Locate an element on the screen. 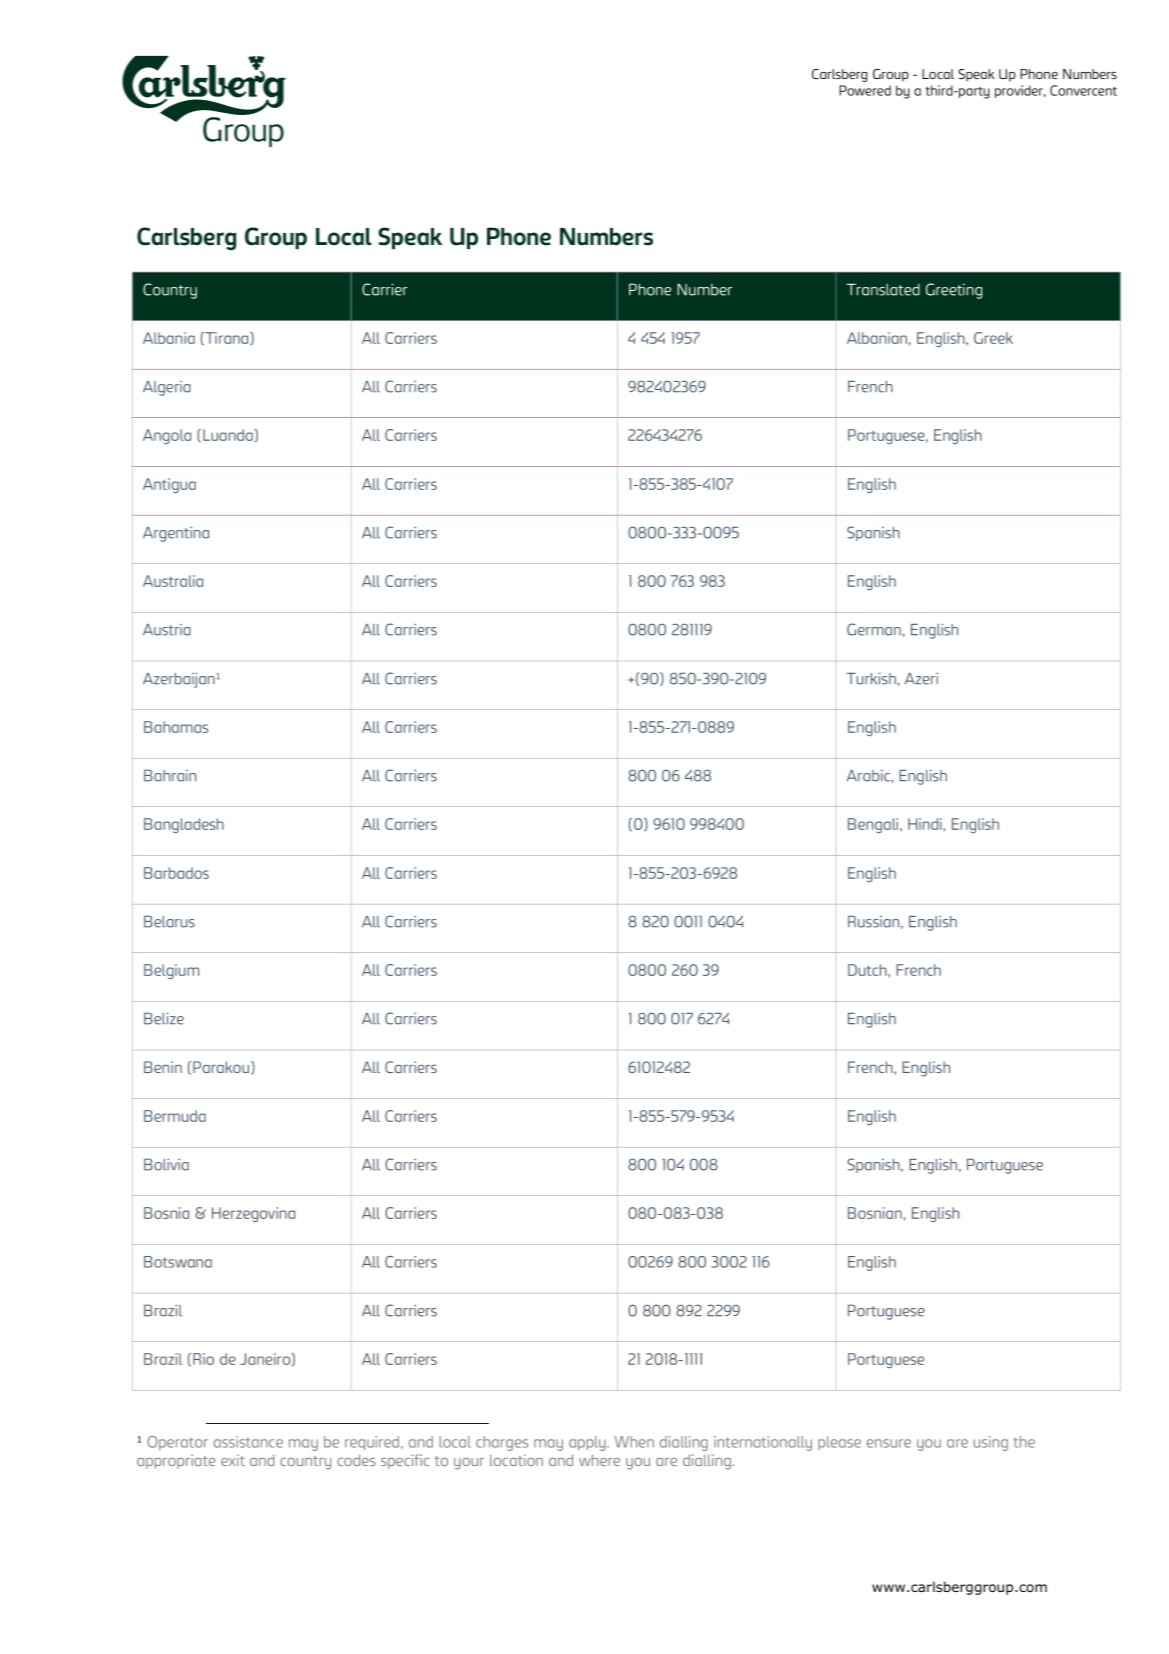 The width and height of the screenshot is (1169, 1654). Powered is located at coordinates (865, 90).
